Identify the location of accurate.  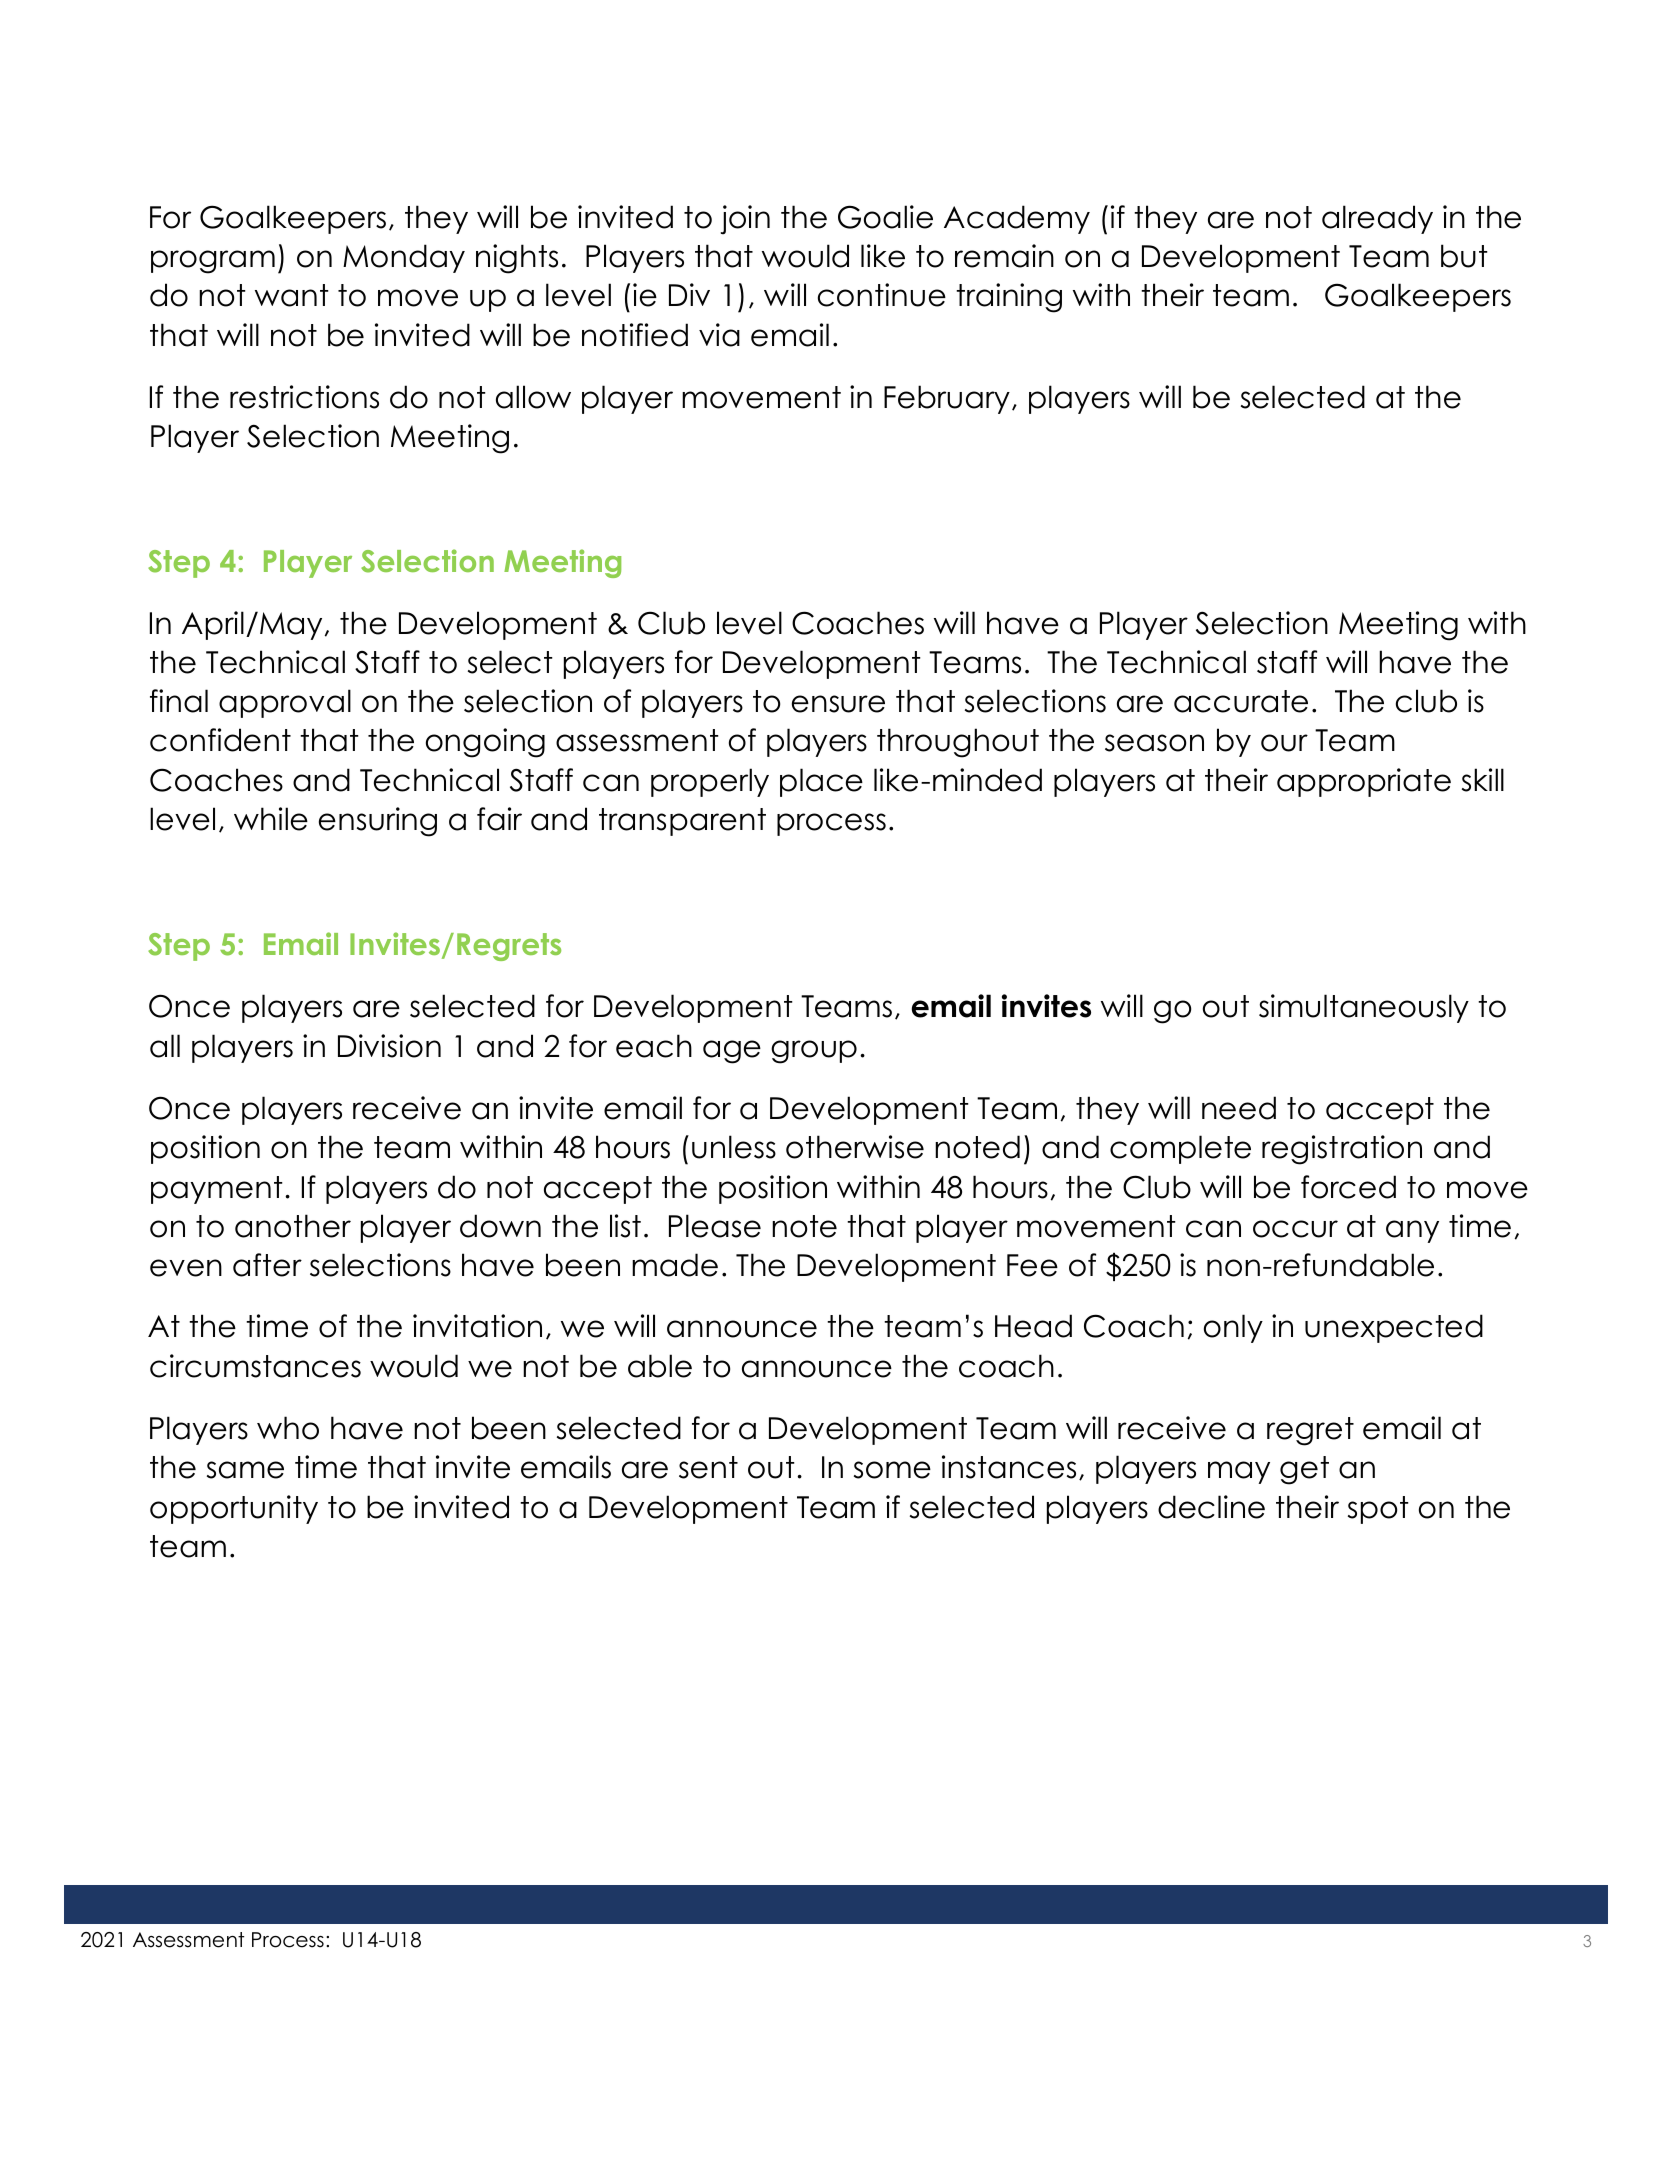
(1241, 701).
